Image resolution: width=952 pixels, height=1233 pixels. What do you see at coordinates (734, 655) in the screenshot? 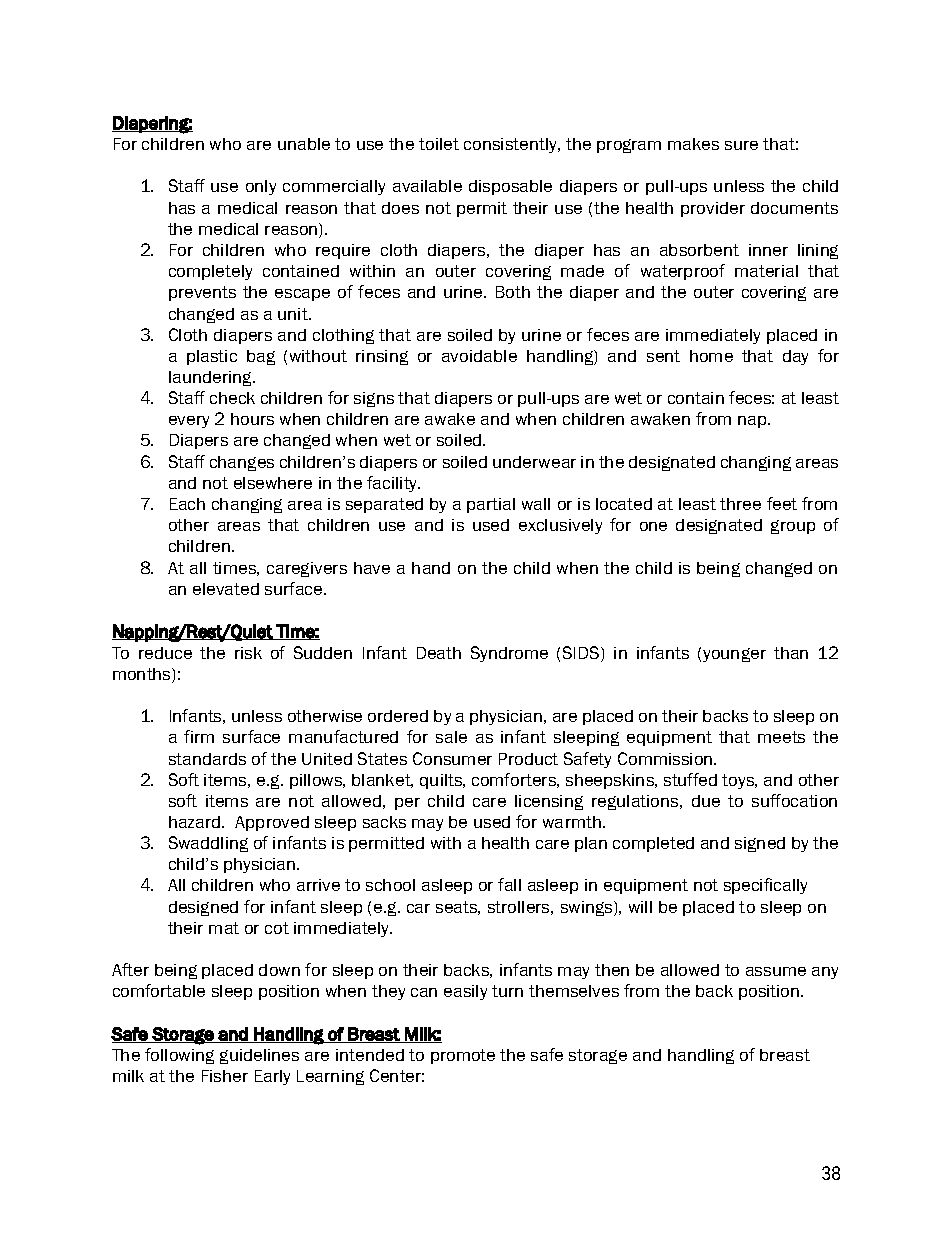
I see `younger` at bounding box center [734, 655].
